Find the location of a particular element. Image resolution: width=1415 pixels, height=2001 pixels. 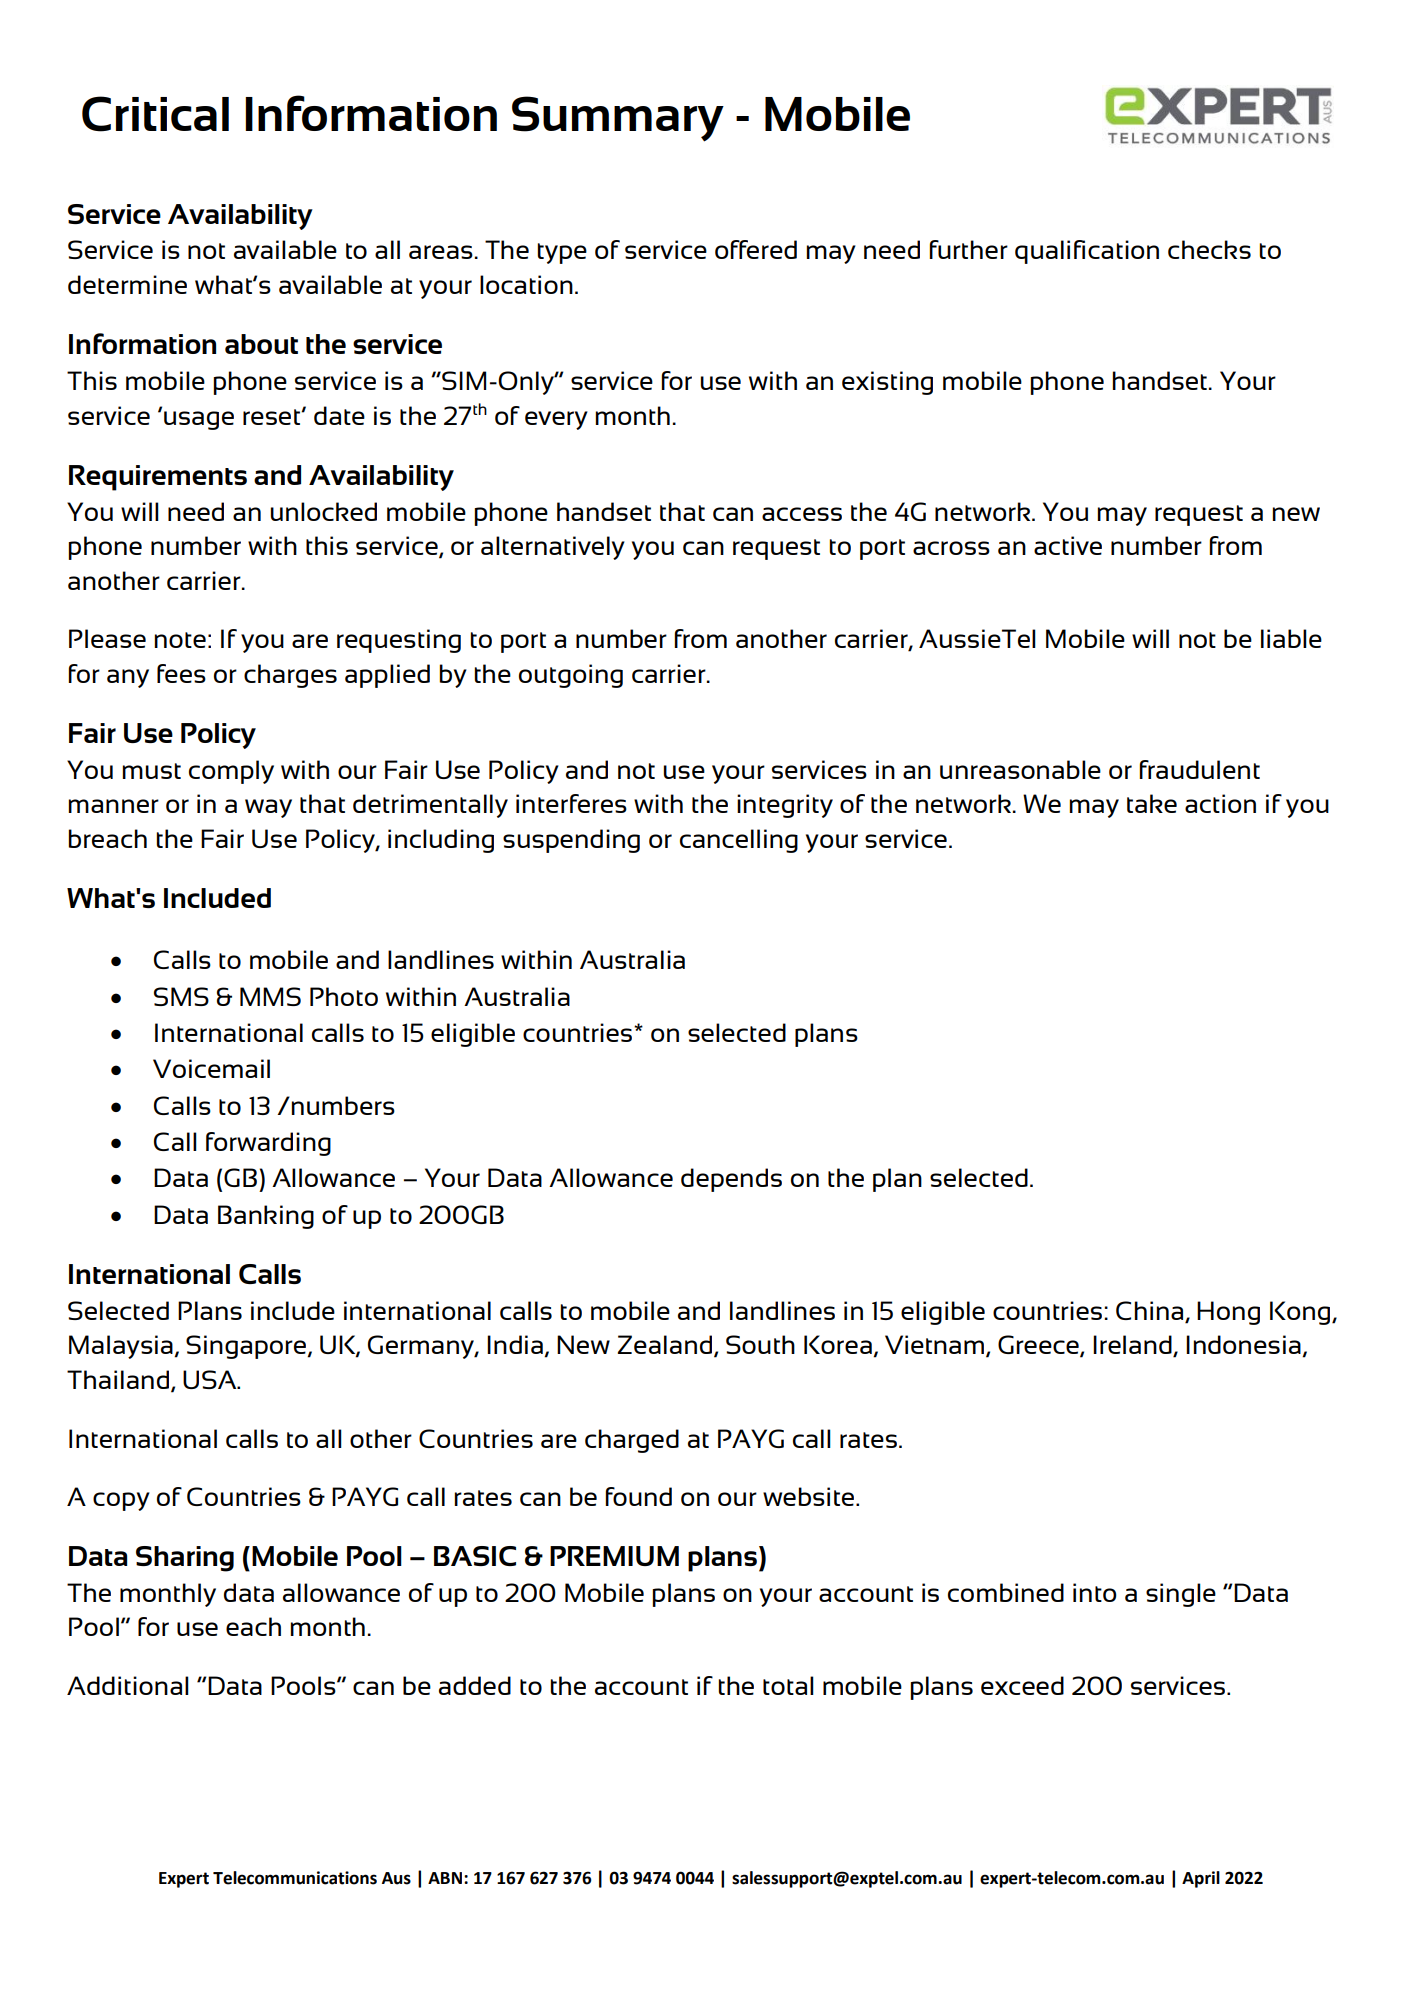

cancelling is located at coordinates (739, 841).
